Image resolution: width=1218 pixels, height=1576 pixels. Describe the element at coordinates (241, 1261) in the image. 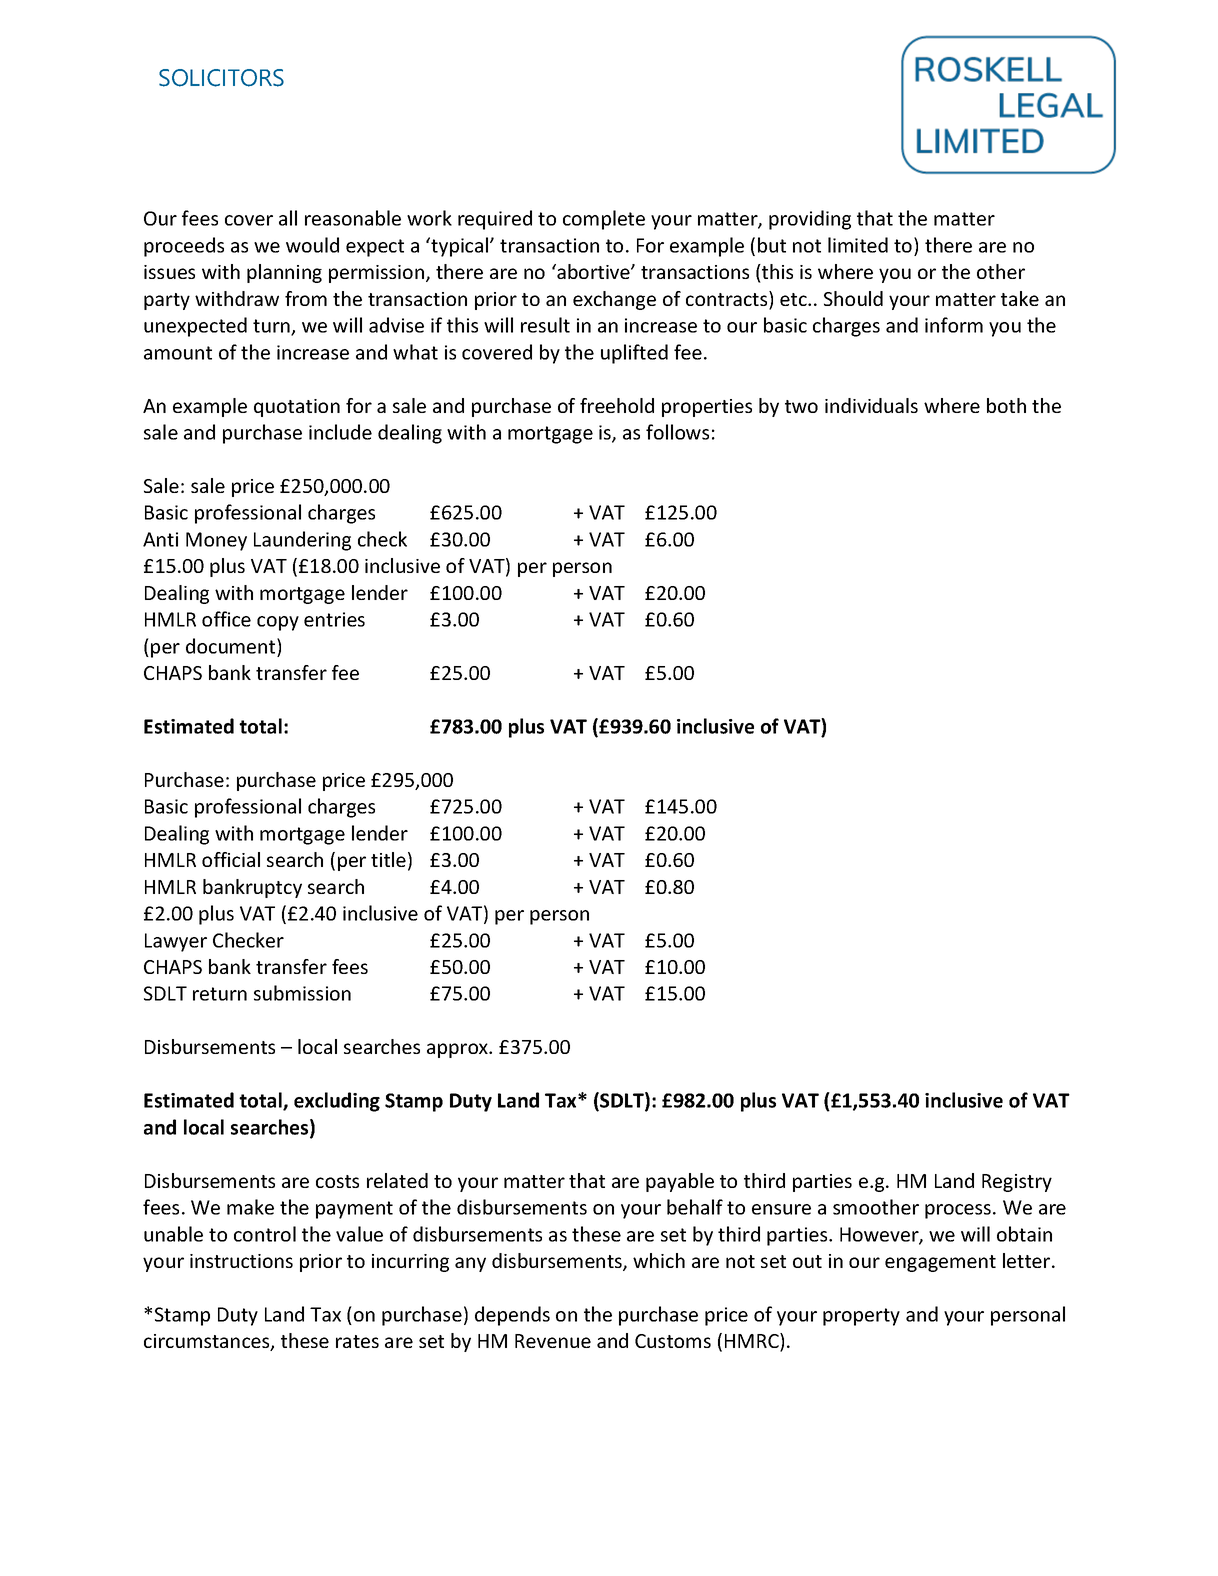

I see `instructions` at that location.
